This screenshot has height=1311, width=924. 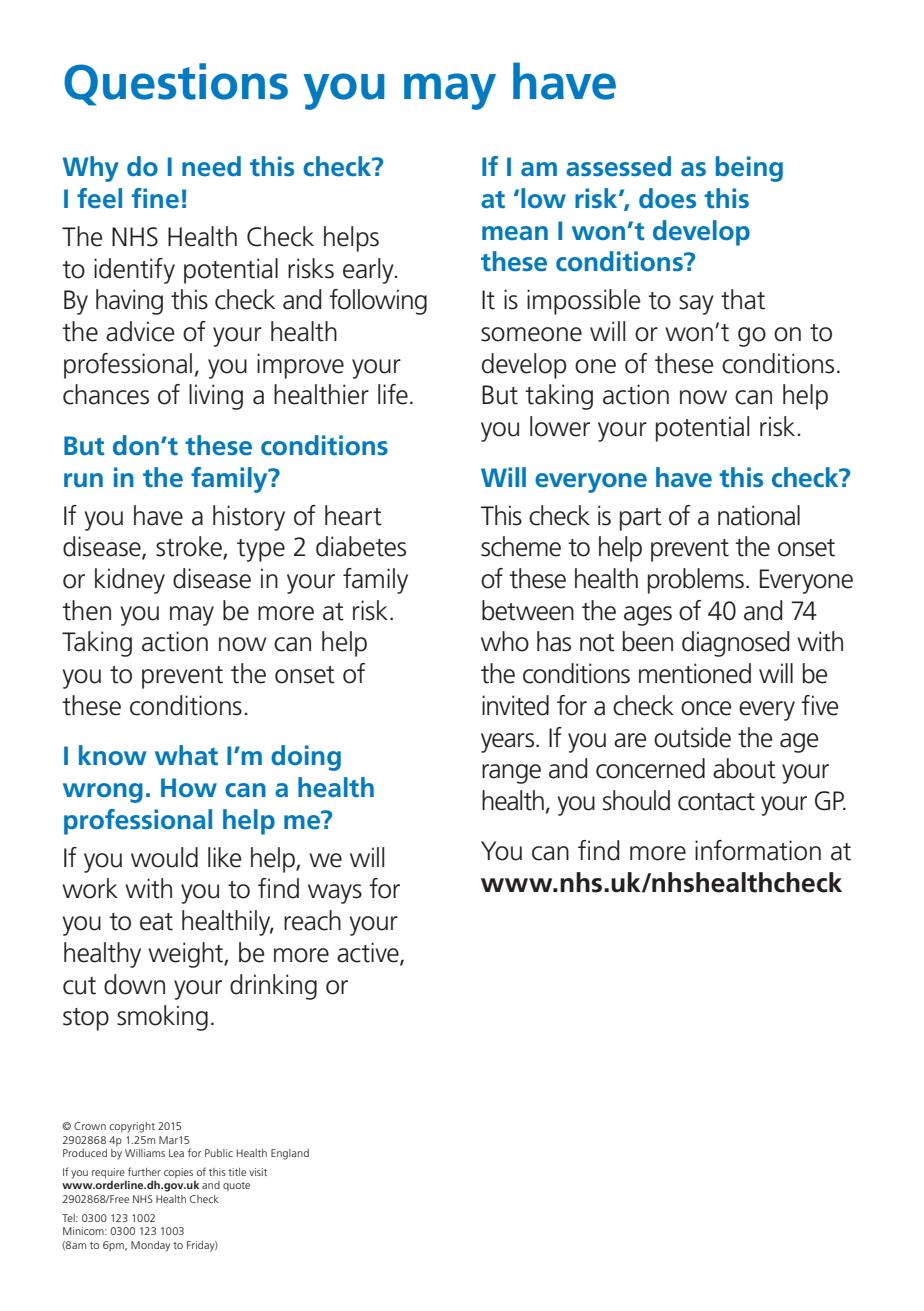 I want to click on eat, so click(x=156, y=922).
